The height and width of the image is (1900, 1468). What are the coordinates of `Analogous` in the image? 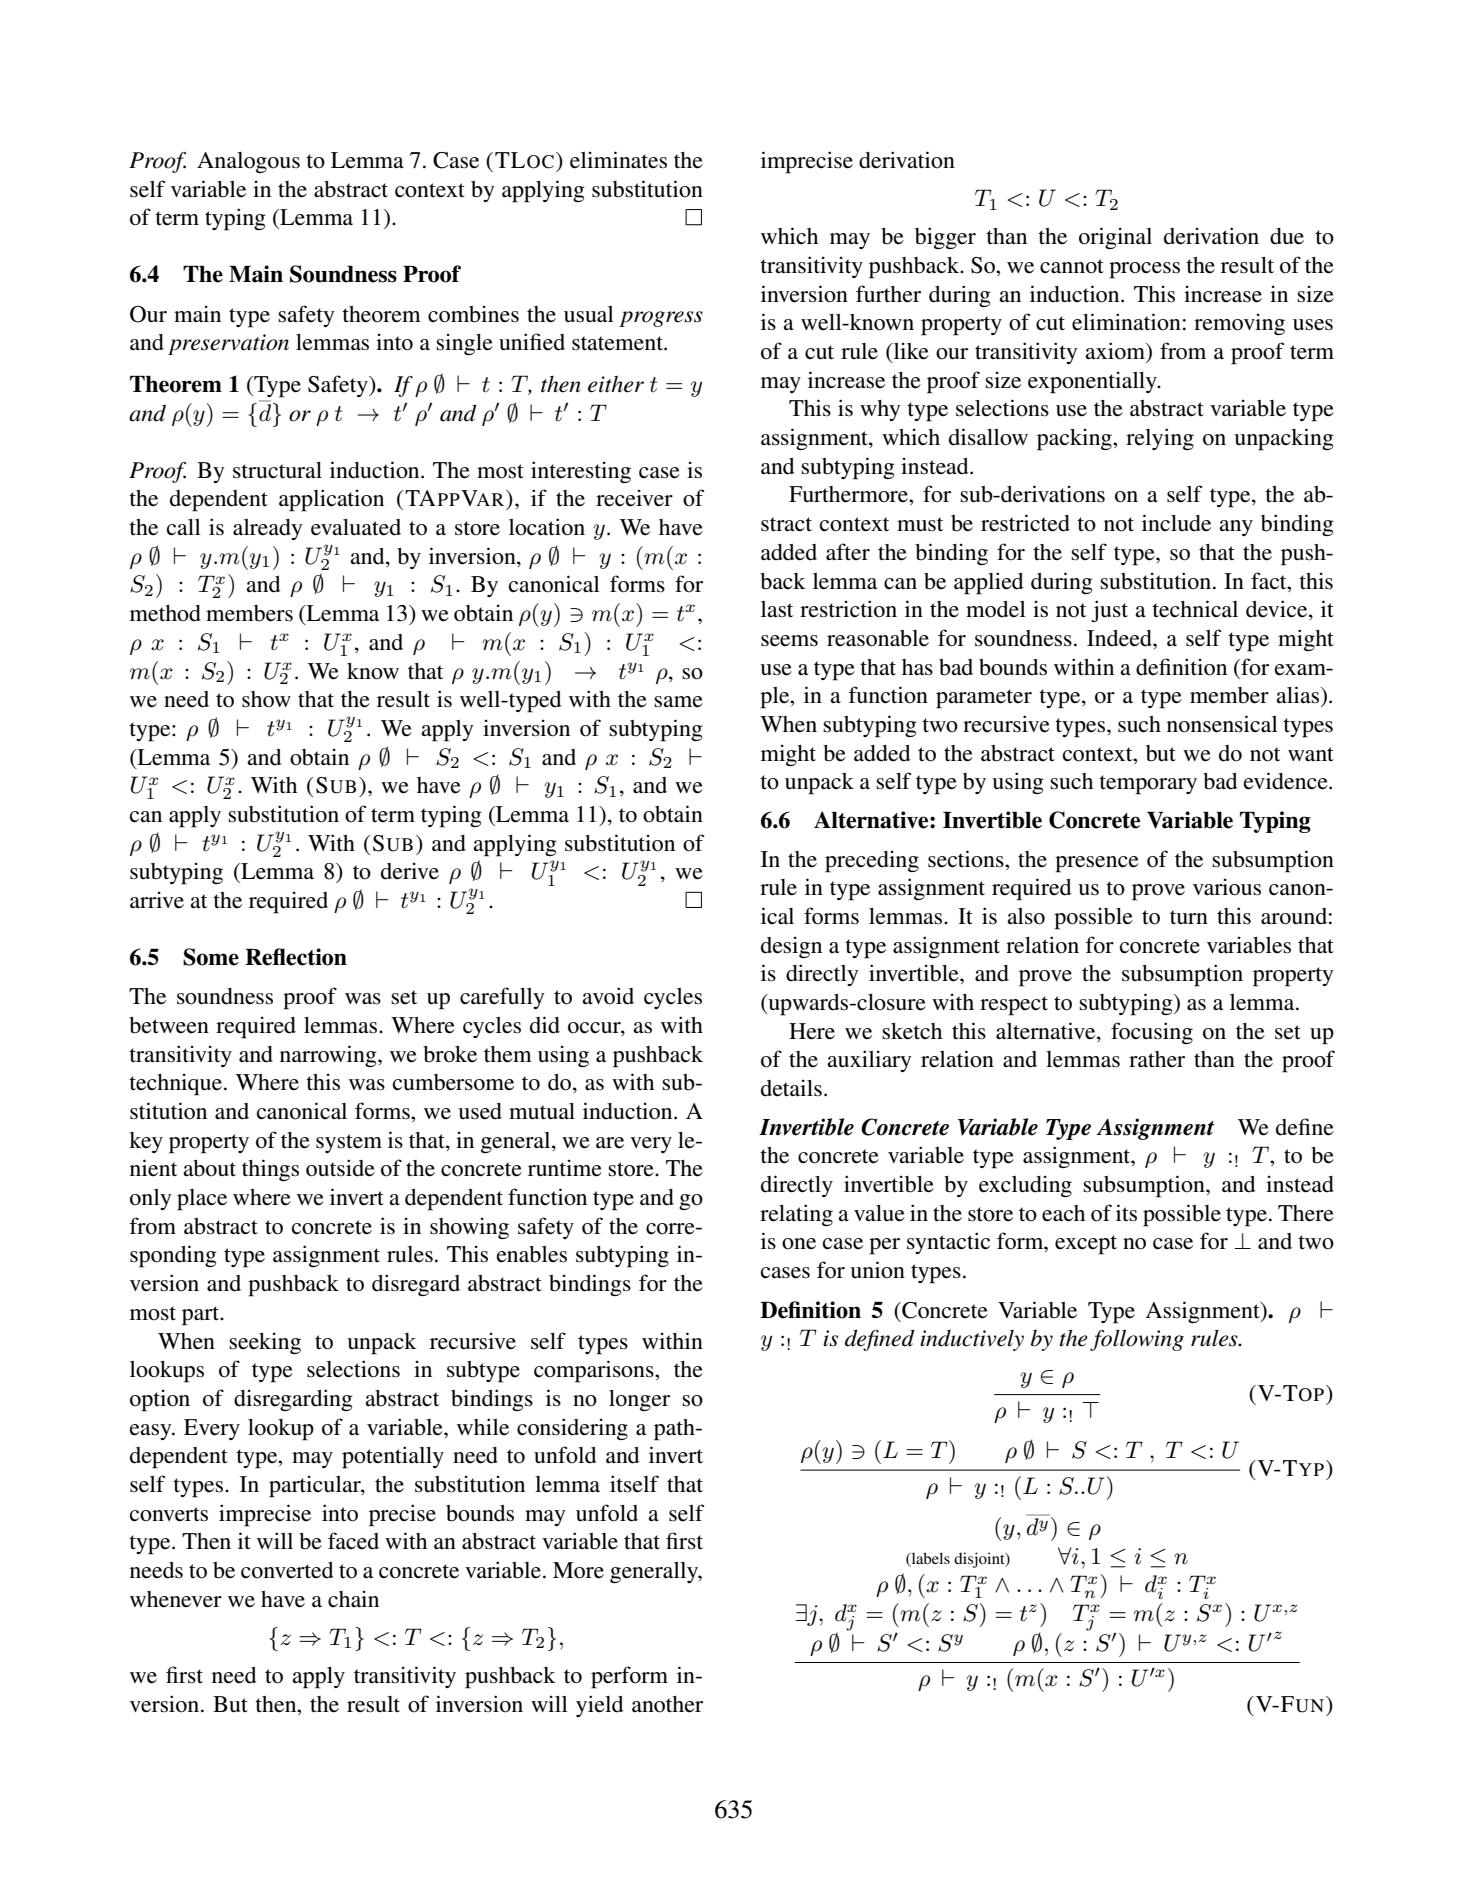 It's located at (248, 162).
